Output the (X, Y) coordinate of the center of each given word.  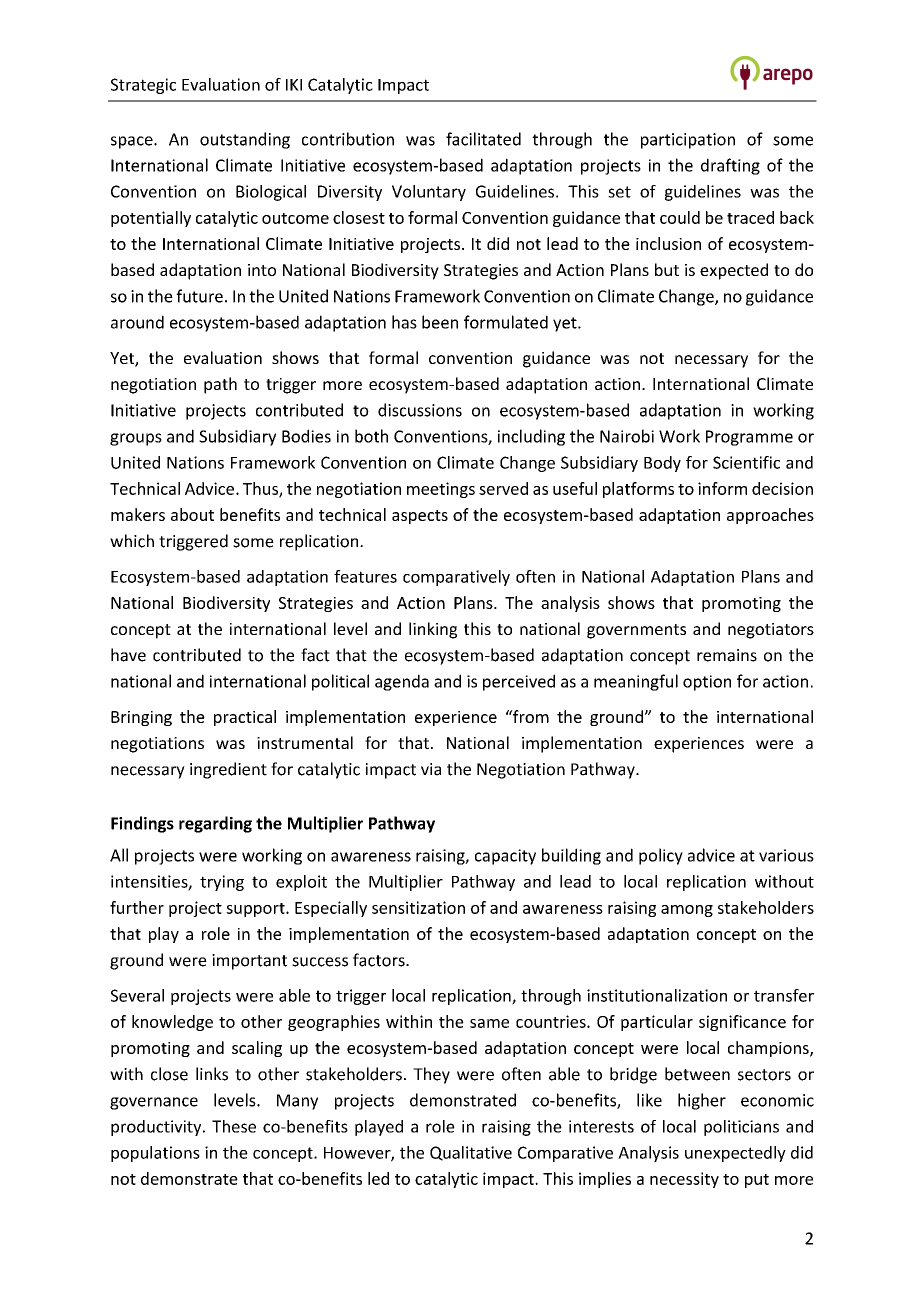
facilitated (483, 139)
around (137, 322)
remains (727, 655)
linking (433, 630)
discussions (420, 410)
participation (688, 141)
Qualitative (471, 1153)
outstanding (245, 140)
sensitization (418, 907)
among (687, 911)
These (234, 1126)
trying (222, 883)
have (128, 655)
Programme (749, 438)
